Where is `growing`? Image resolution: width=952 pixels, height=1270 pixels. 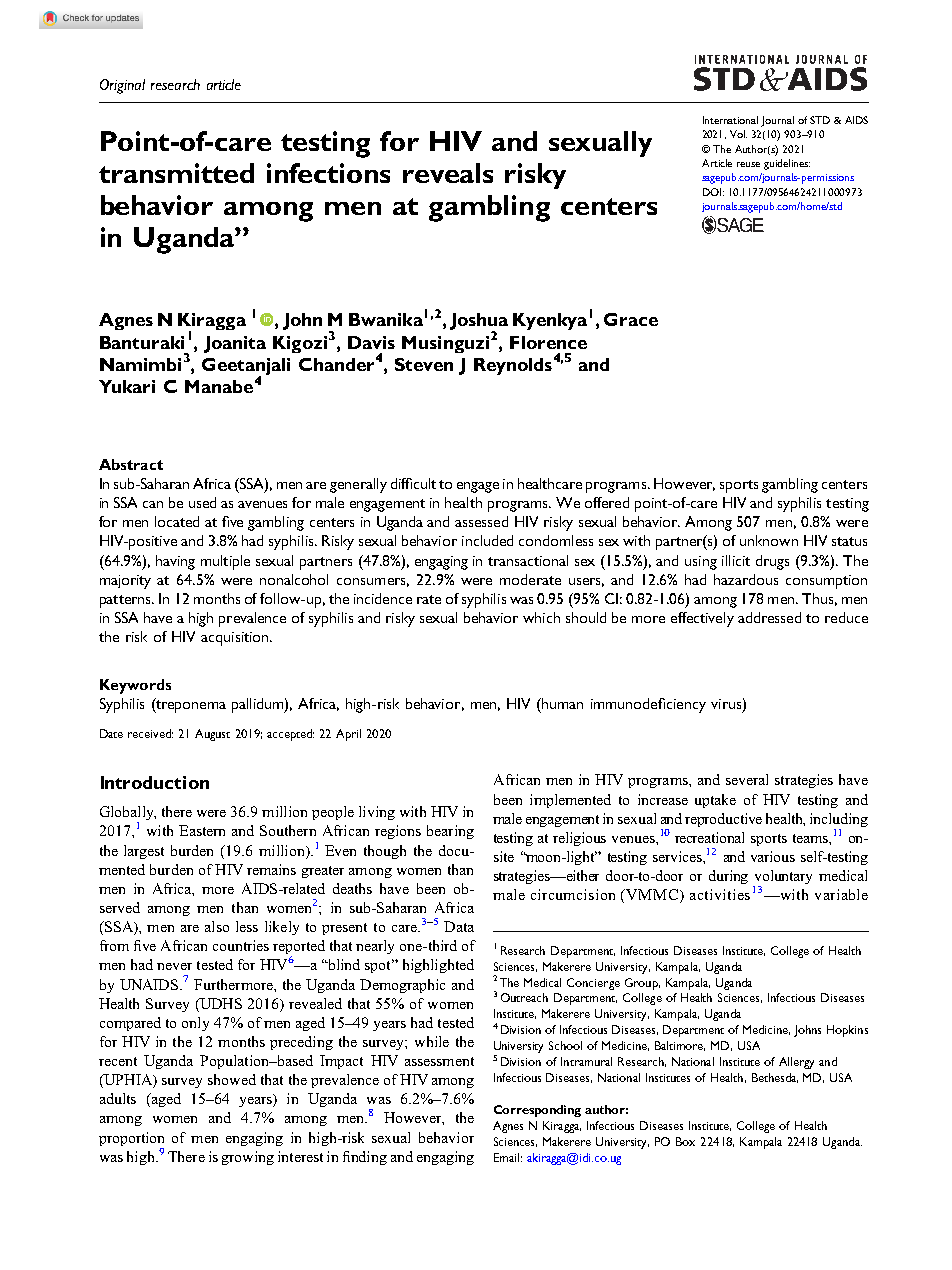
growing is located at coordinates (248, 1158).
